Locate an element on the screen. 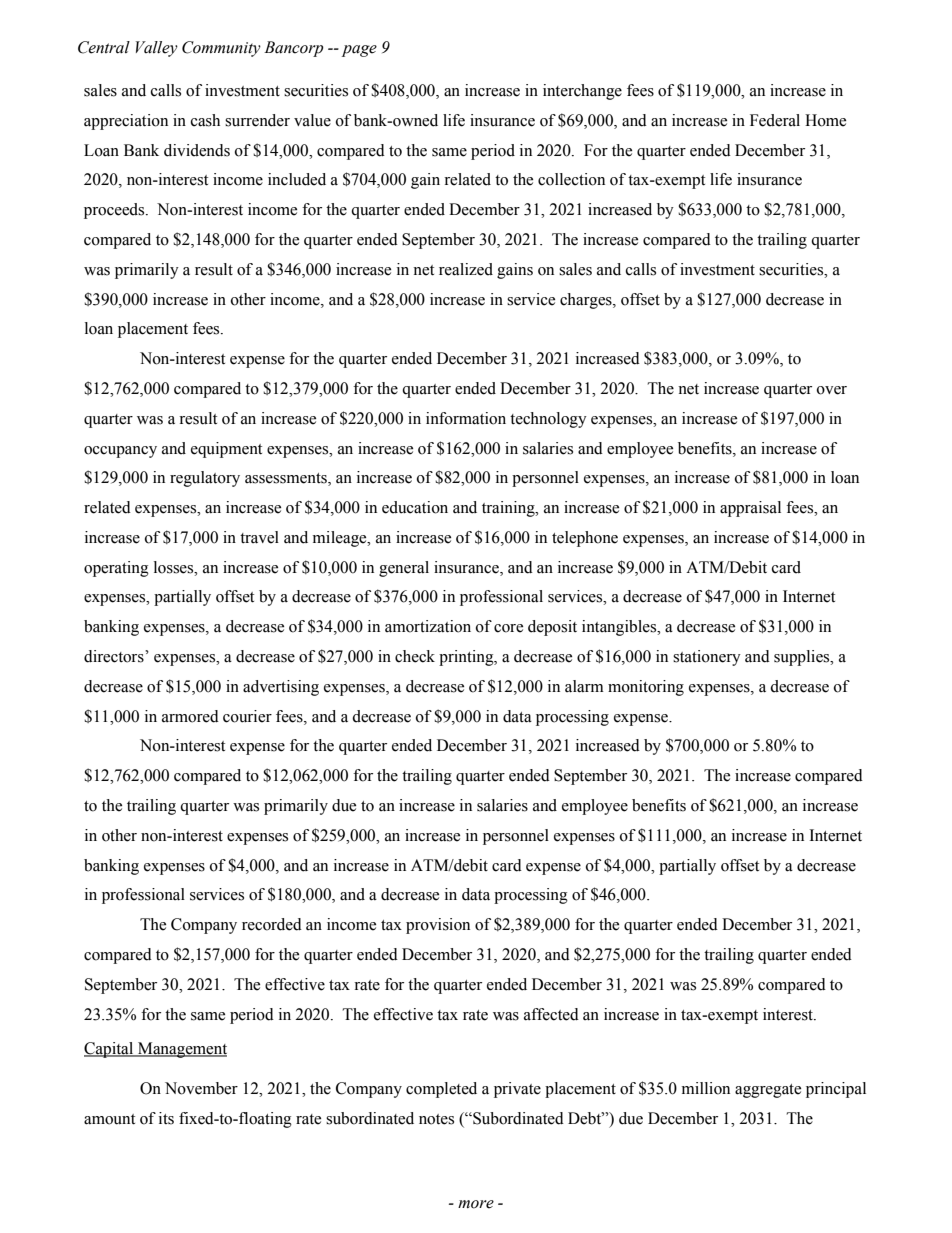 Image resolution: width=952 pixels, height=1233 pixels. check is located at coordinates (415, 656).
